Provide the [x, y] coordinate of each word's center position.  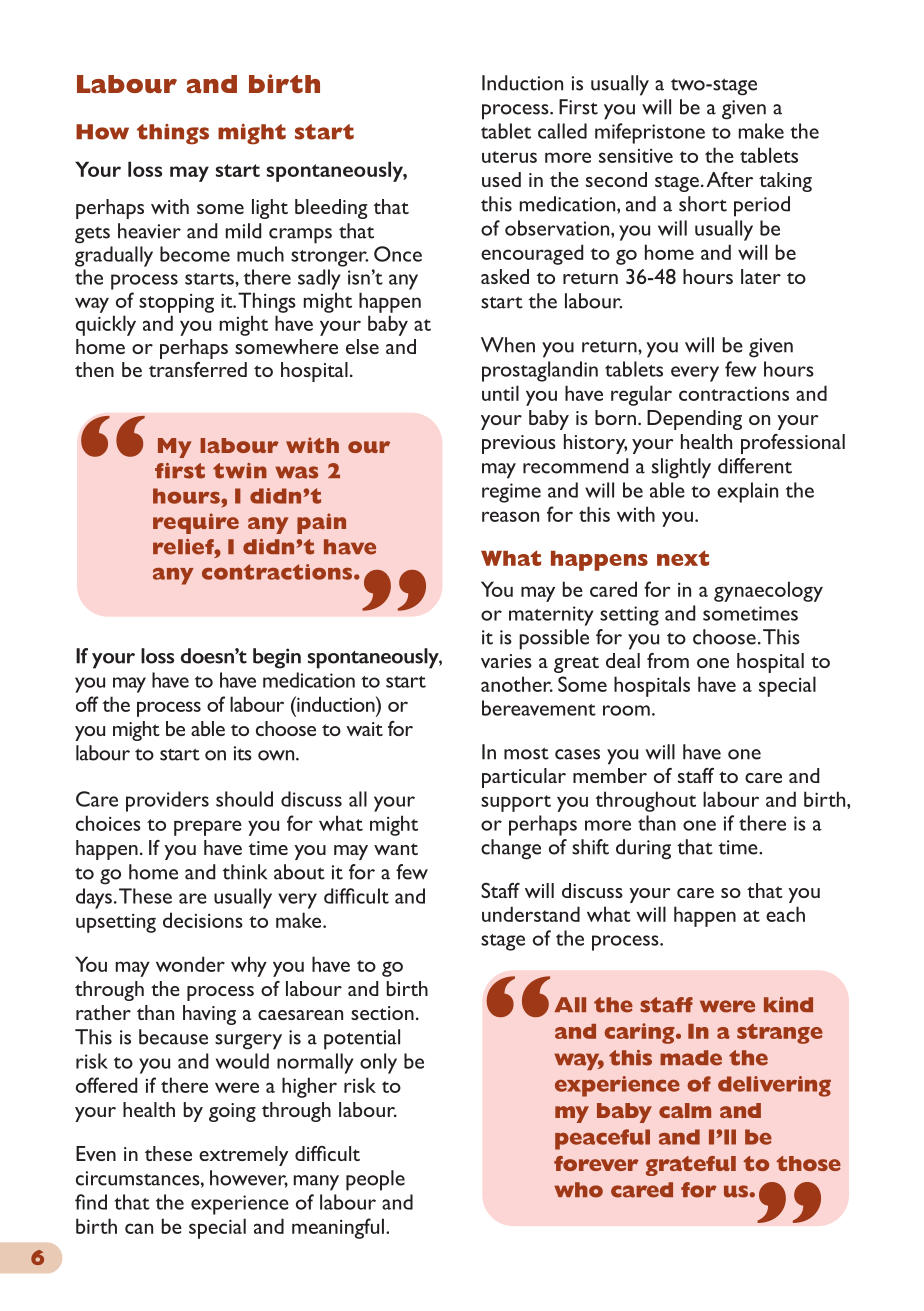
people [375, 1180]
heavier [149, 231]
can [139, 1228]
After [729, 179]
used [501, 179]
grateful [691, 1166]
